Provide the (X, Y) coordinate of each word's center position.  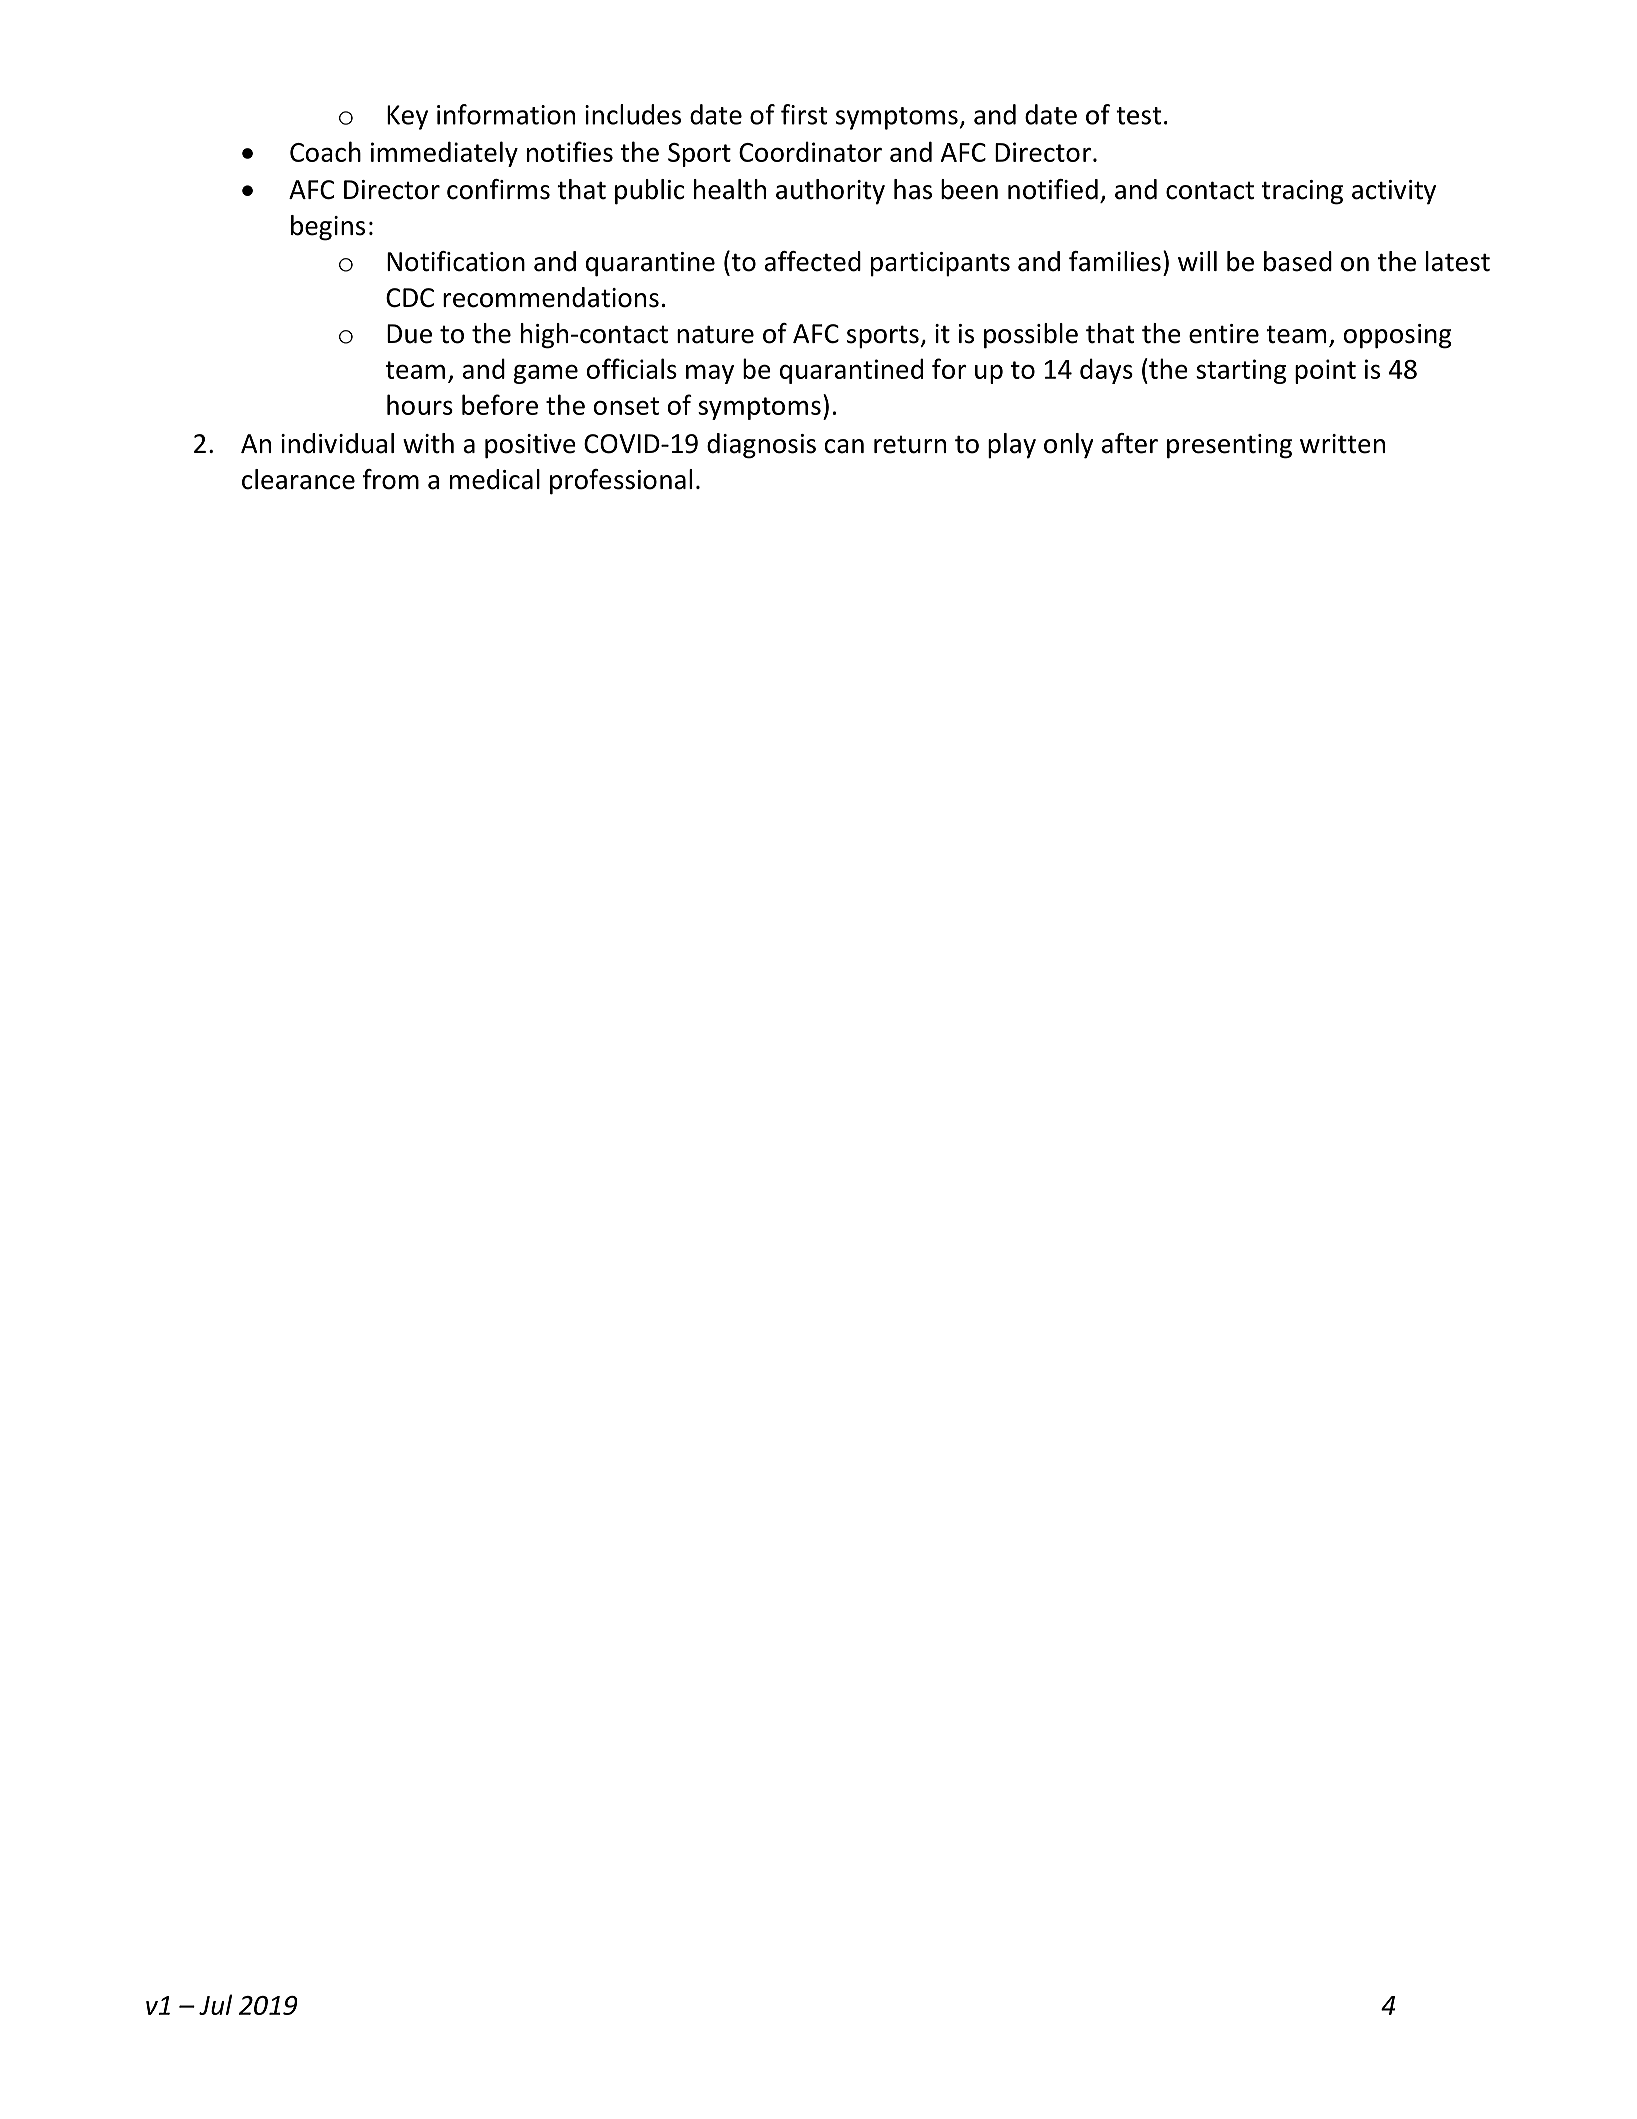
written (1342, 444)
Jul (215, 2004)
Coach (325, 151)
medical (495, 479)
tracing (1302, 192)
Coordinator (810, 151)
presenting (1229, 446)
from (390, 479)
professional (621, 482)
